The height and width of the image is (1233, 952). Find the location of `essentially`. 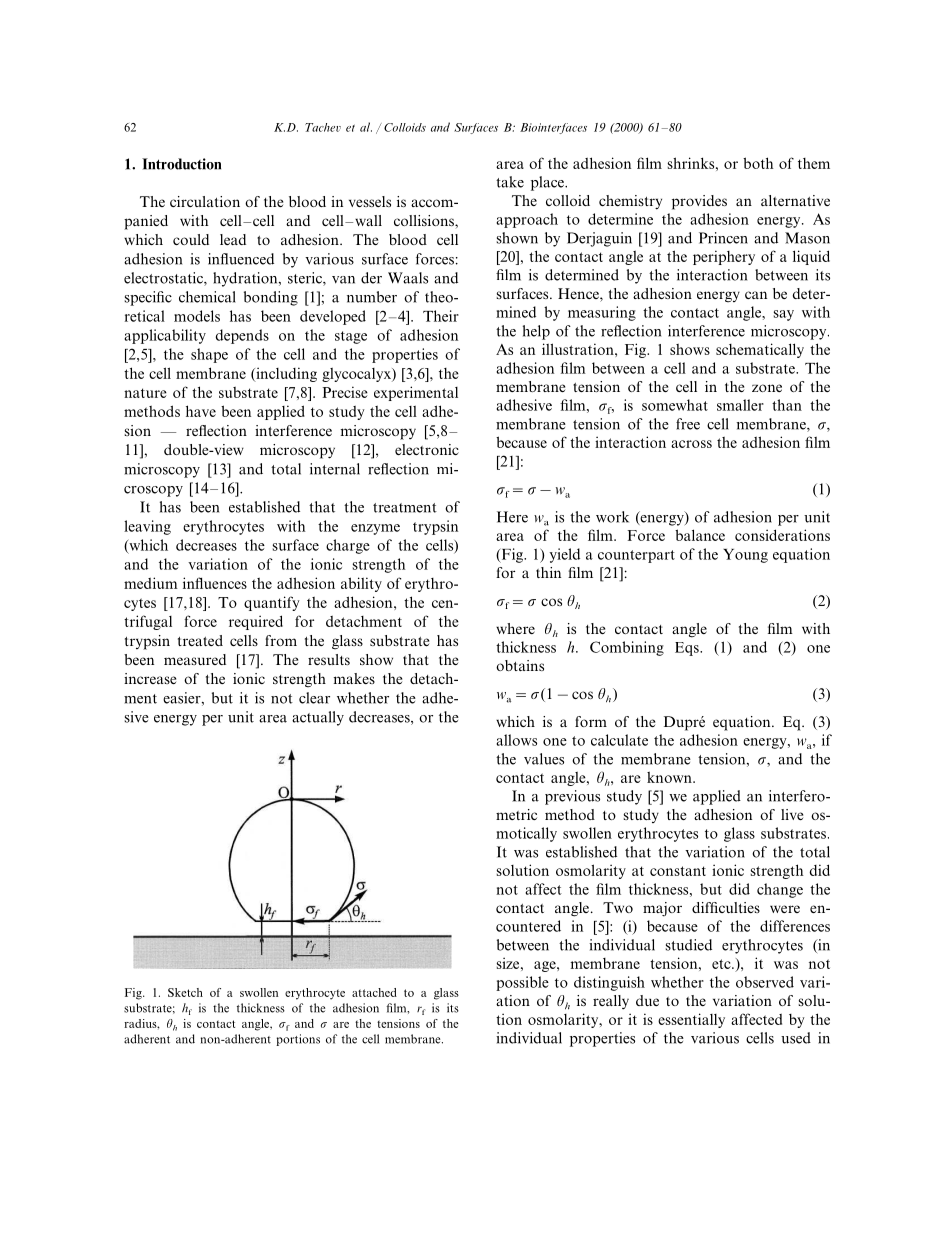

essentially is located at coordinates (691, 1020).
